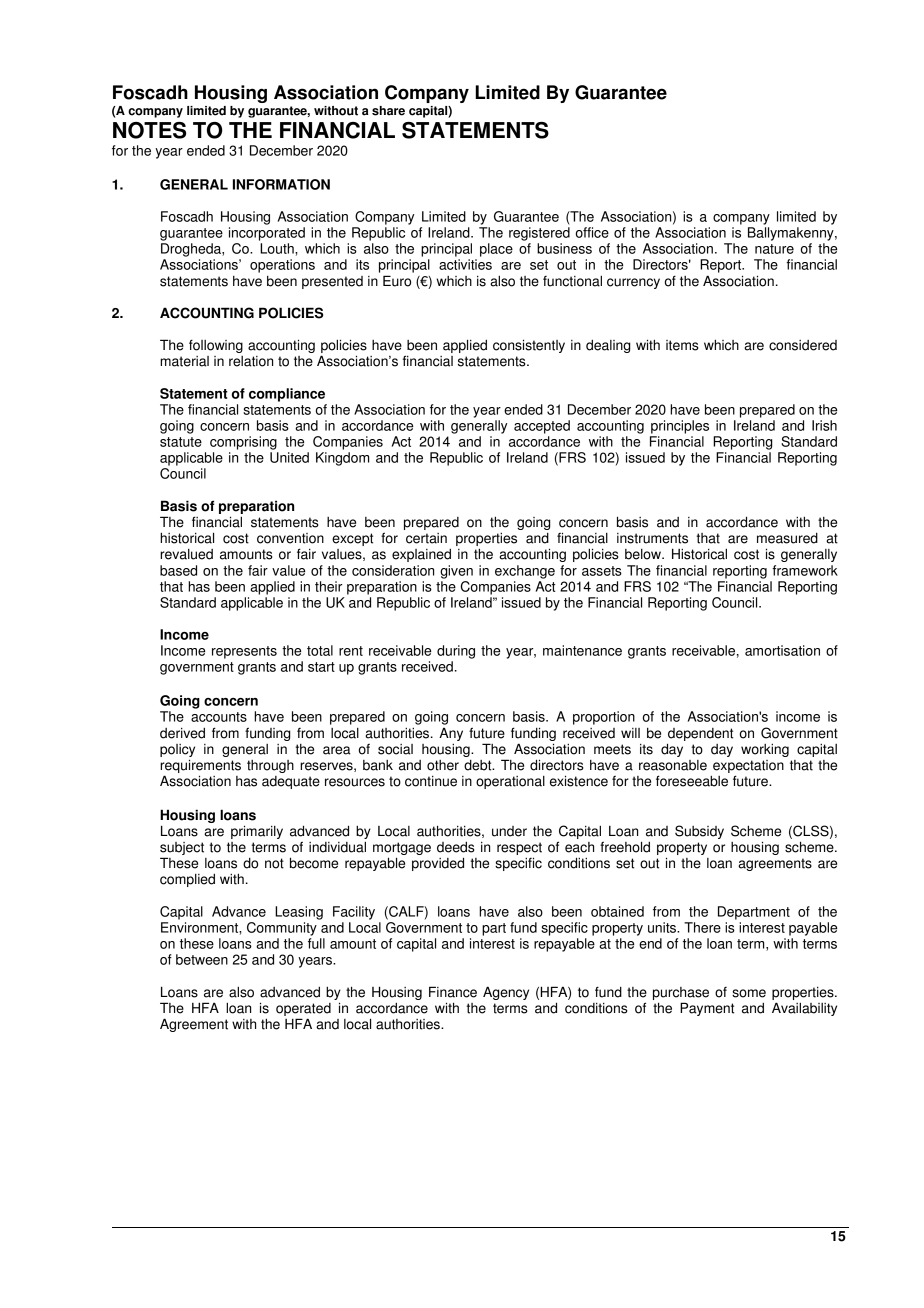 The height and width of the document is (1308, 924). What do you see at coordinates (219, 717) in the document?
I see `accounts` at bounding box center [219, 717].
